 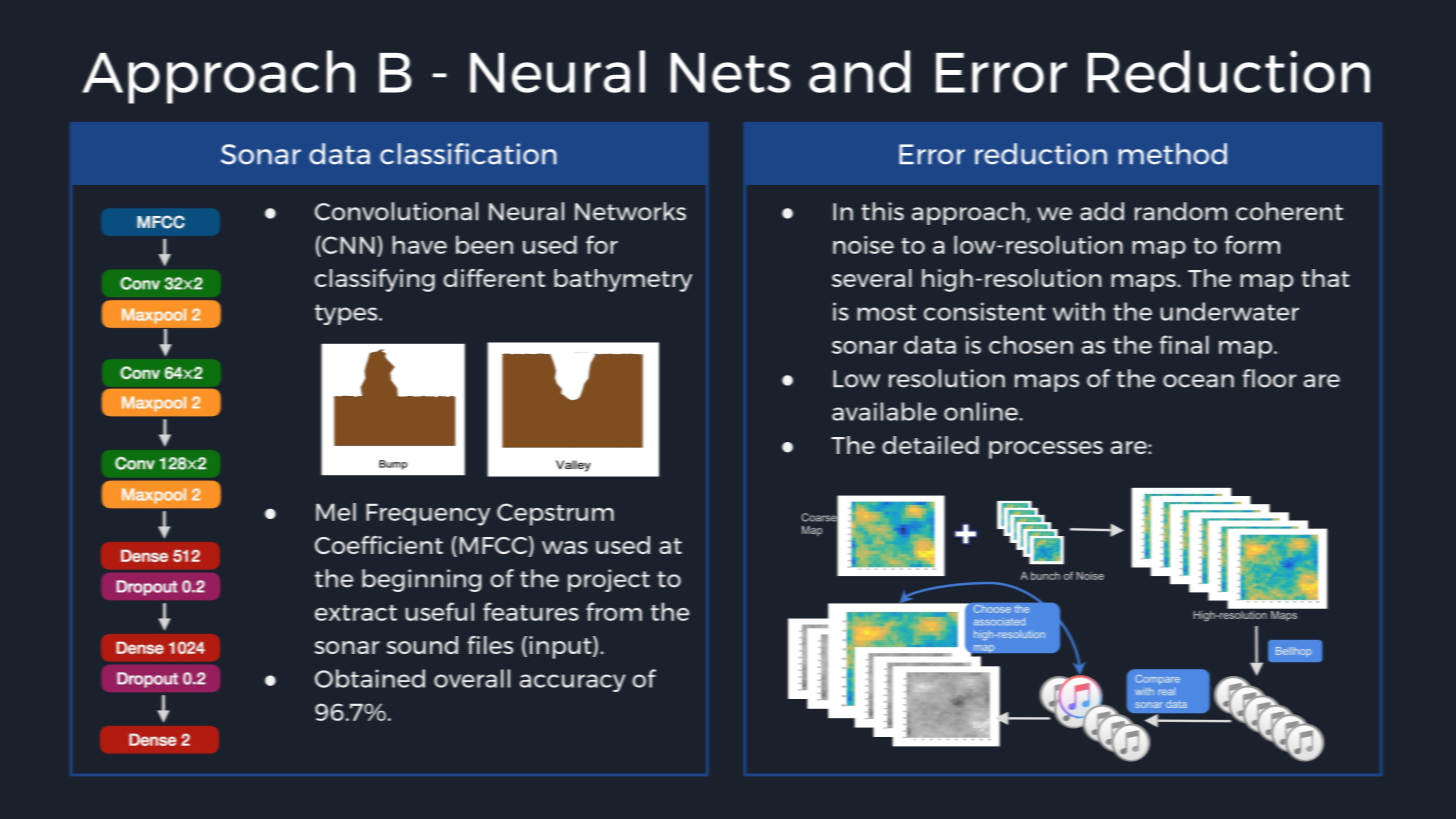 What do you see at coordinates (472, 678) in the document?
I see `overall` at bounding box center [472, 678].
